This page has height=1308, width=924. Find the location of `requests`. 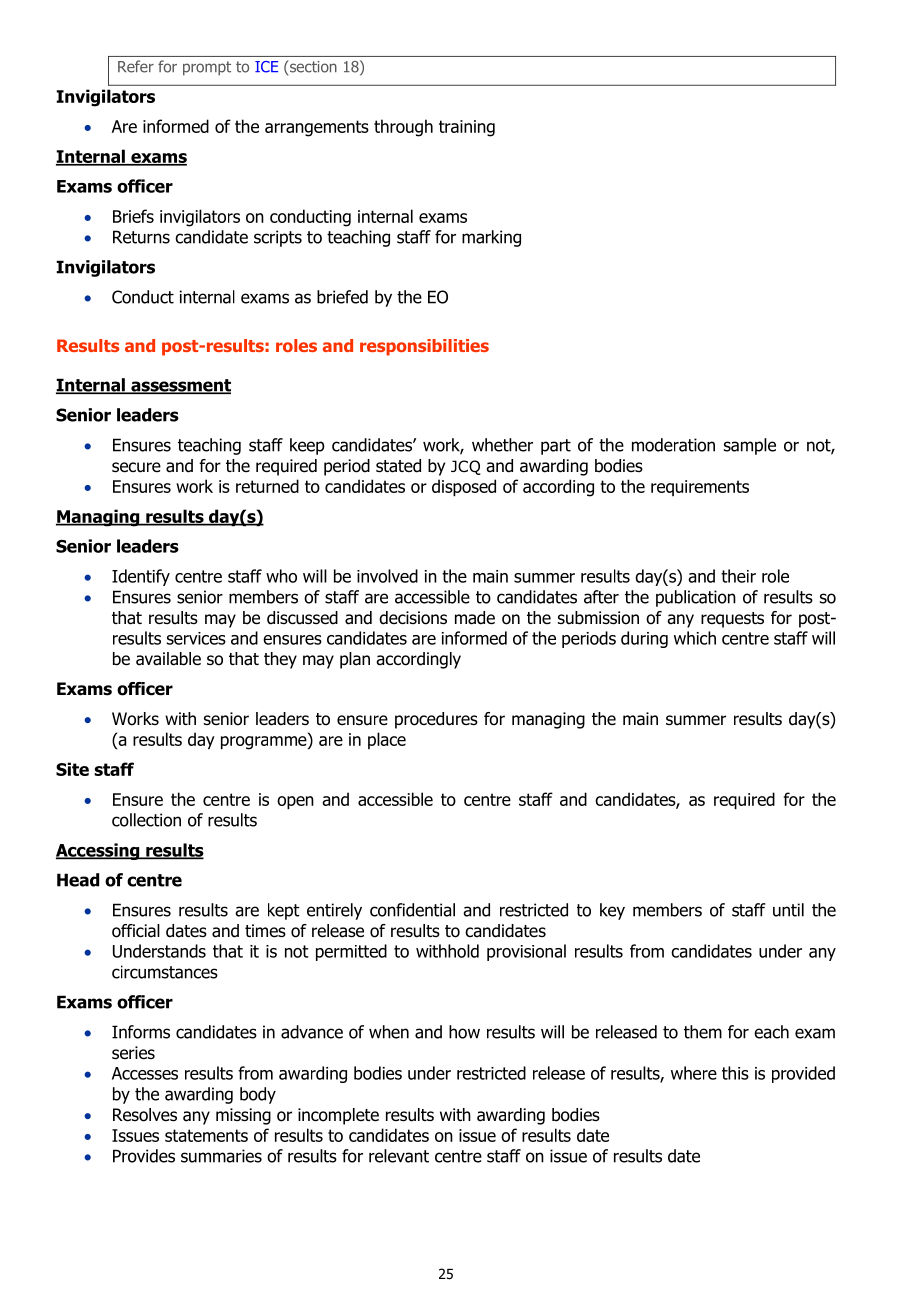

requests is located at coordinates (732, 620).
